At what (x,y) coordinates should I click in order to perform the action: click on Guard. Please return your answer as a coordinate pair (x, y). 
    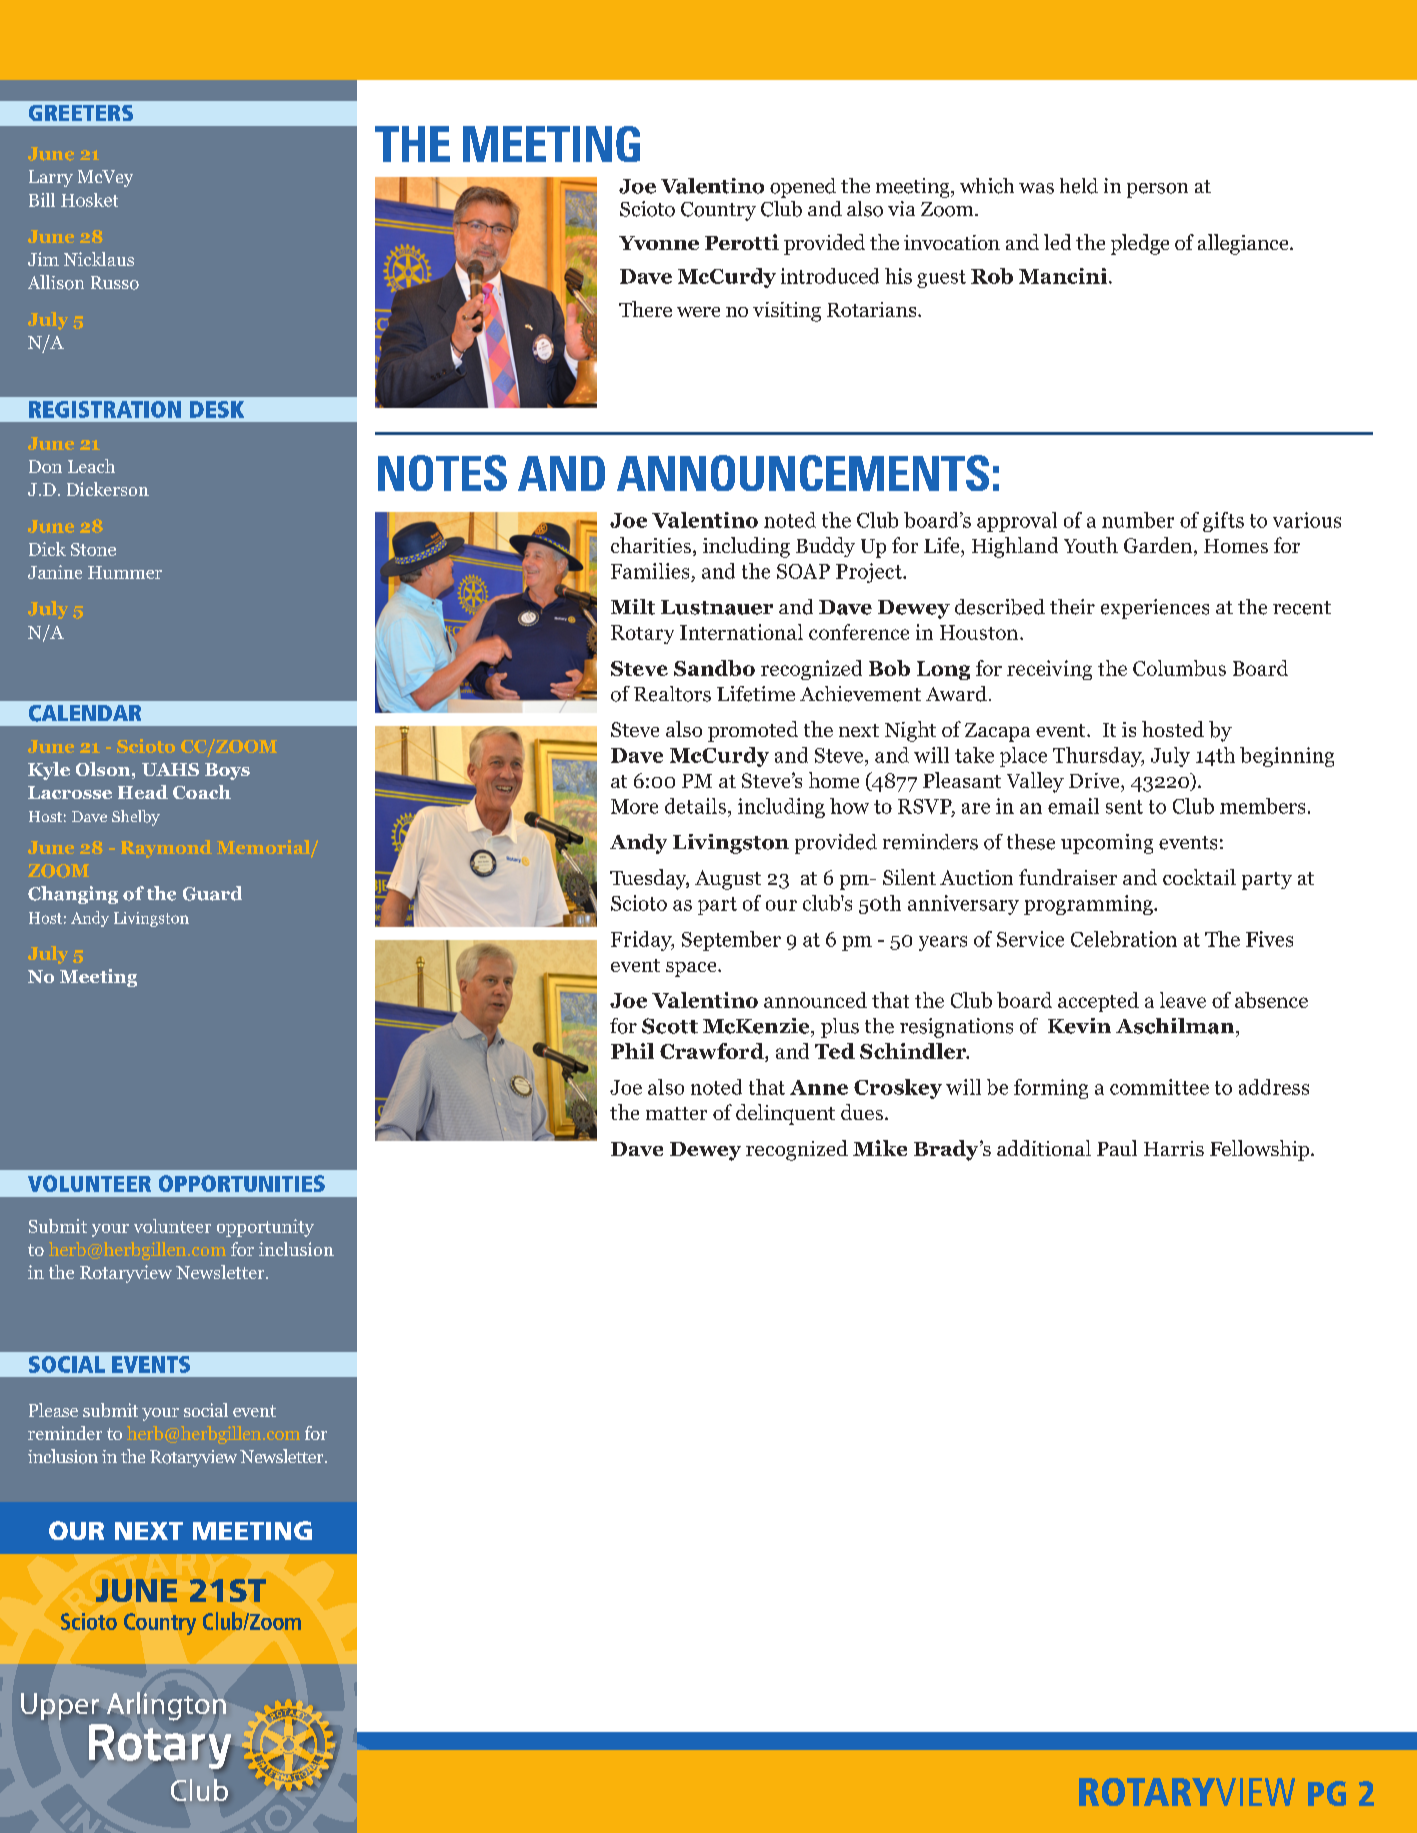
    Looking at the image, I should click on (212, 893).
